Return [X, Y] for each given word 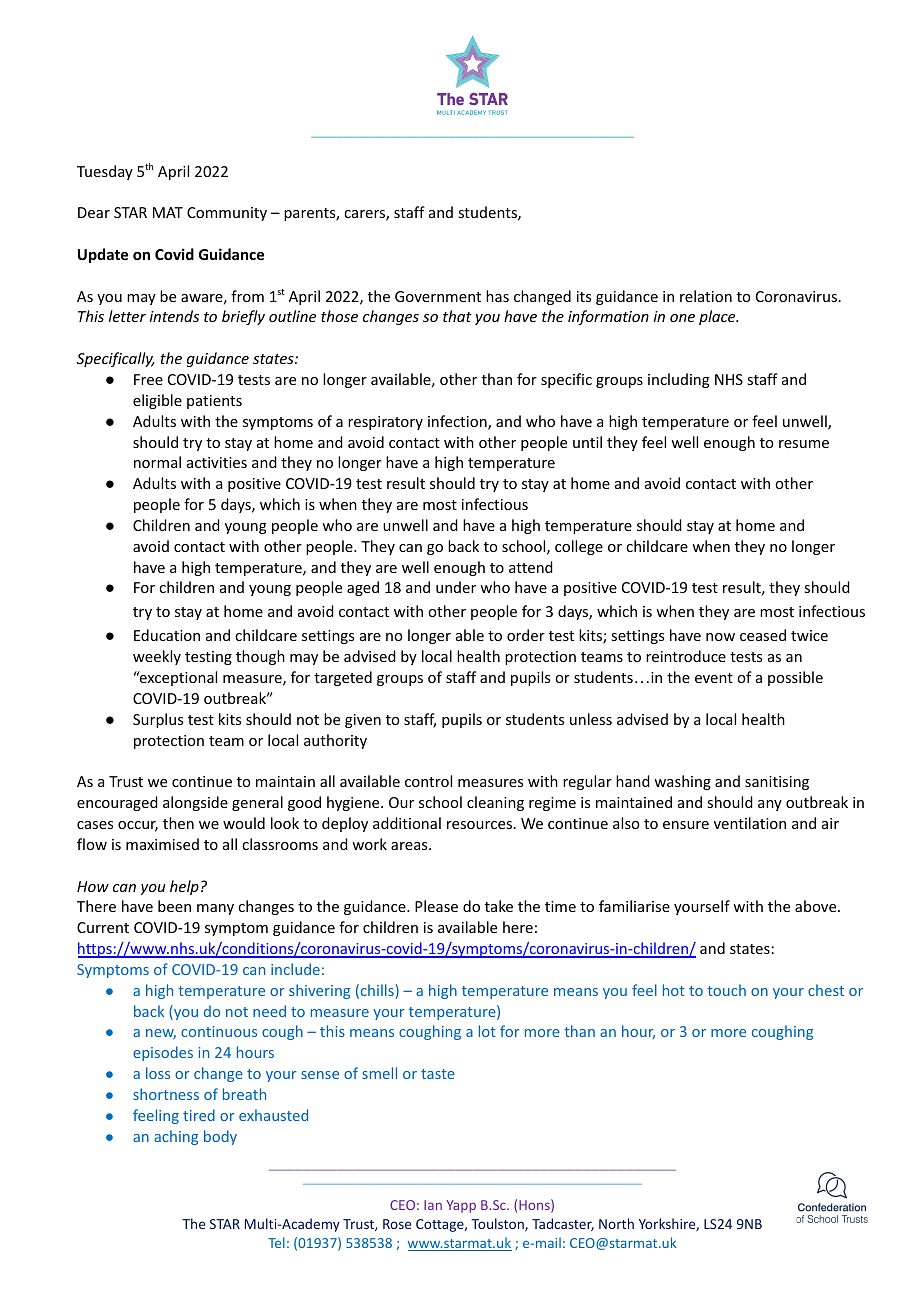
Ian [433, 1205]
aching [176, 1137]
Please [436, 906]
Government [438, 296]
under [456, 587]
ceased [763, 635]
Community [227, 214]
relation [706, 296]
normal [157, 462]
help [184, 887]
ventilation [750, 823]
